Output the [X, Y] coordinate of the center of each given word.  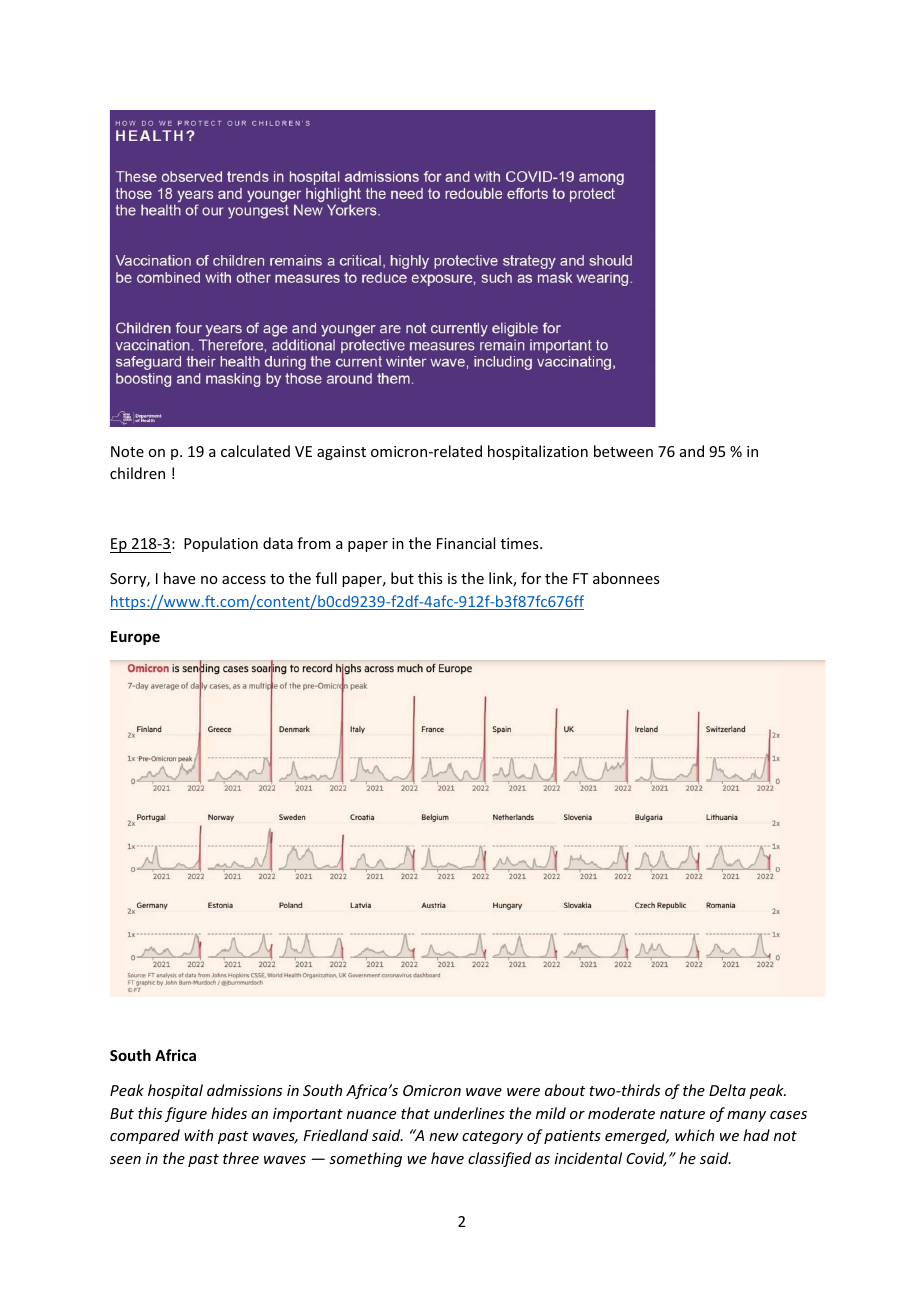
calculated [255, 451]
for [531, 578]
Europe [135, 638]
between [623, 451]
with [198, 1135]
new [444, 1137]
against [341, 453]
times [521, 543]
